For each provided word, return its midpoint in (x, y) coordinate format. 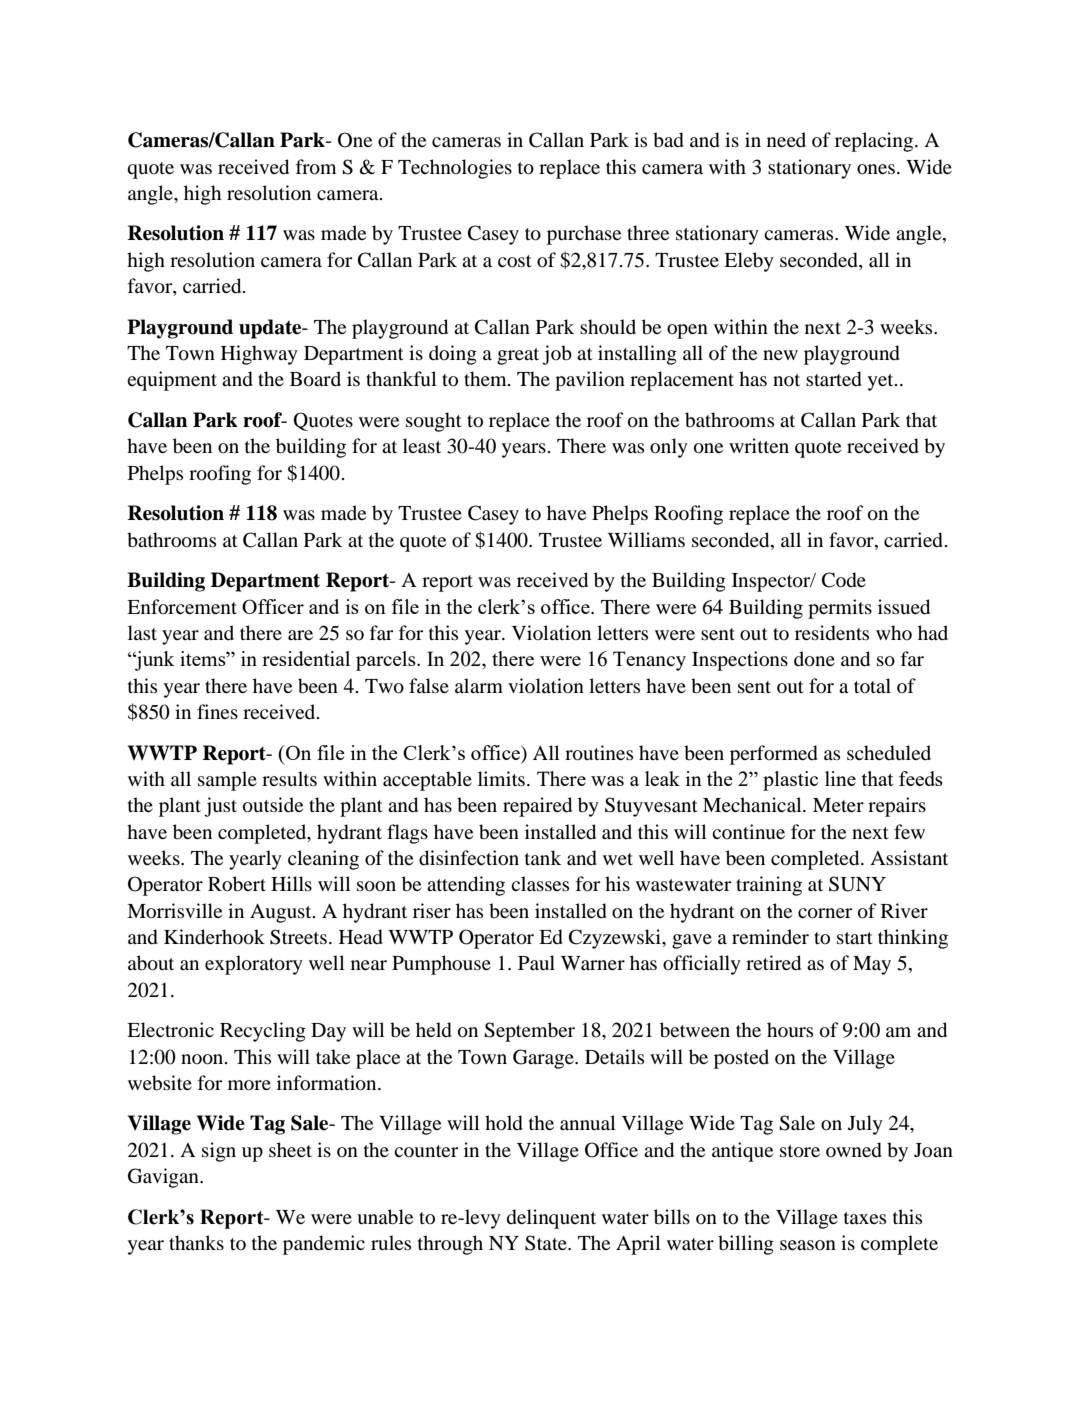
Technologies (455, 169)
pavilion (590, 381)
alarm (479, 685)
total (872, 685)
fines (217, 711)
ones (876, 169)
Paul (536, 962)
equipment (172, 381)
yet (882, 382)
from (316, 167)
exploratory (254, 965)
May (872, 965)
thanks (196, 1242)
